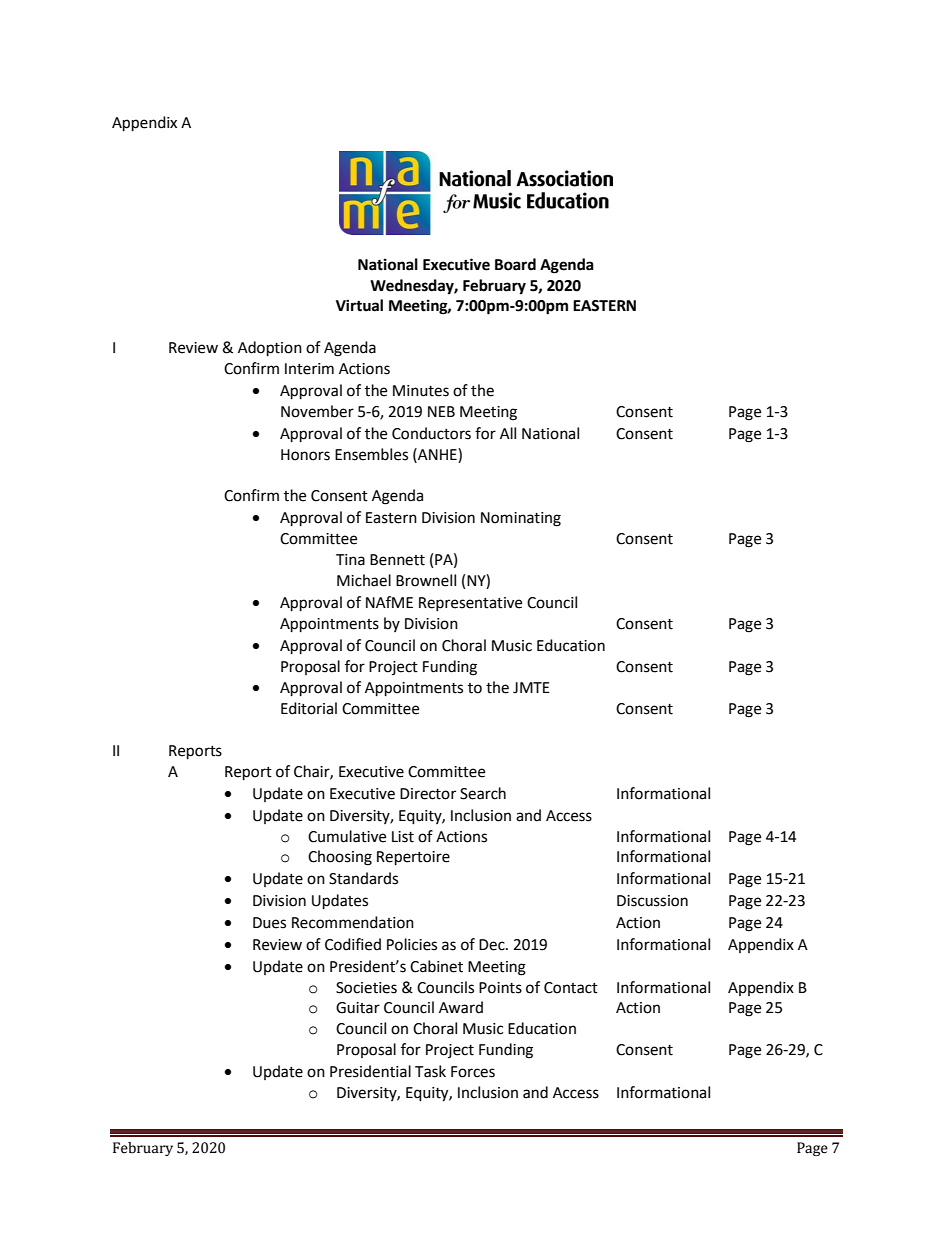 This page has width=952, height=1233. I want to click on Forces, so click(473, 1072).
